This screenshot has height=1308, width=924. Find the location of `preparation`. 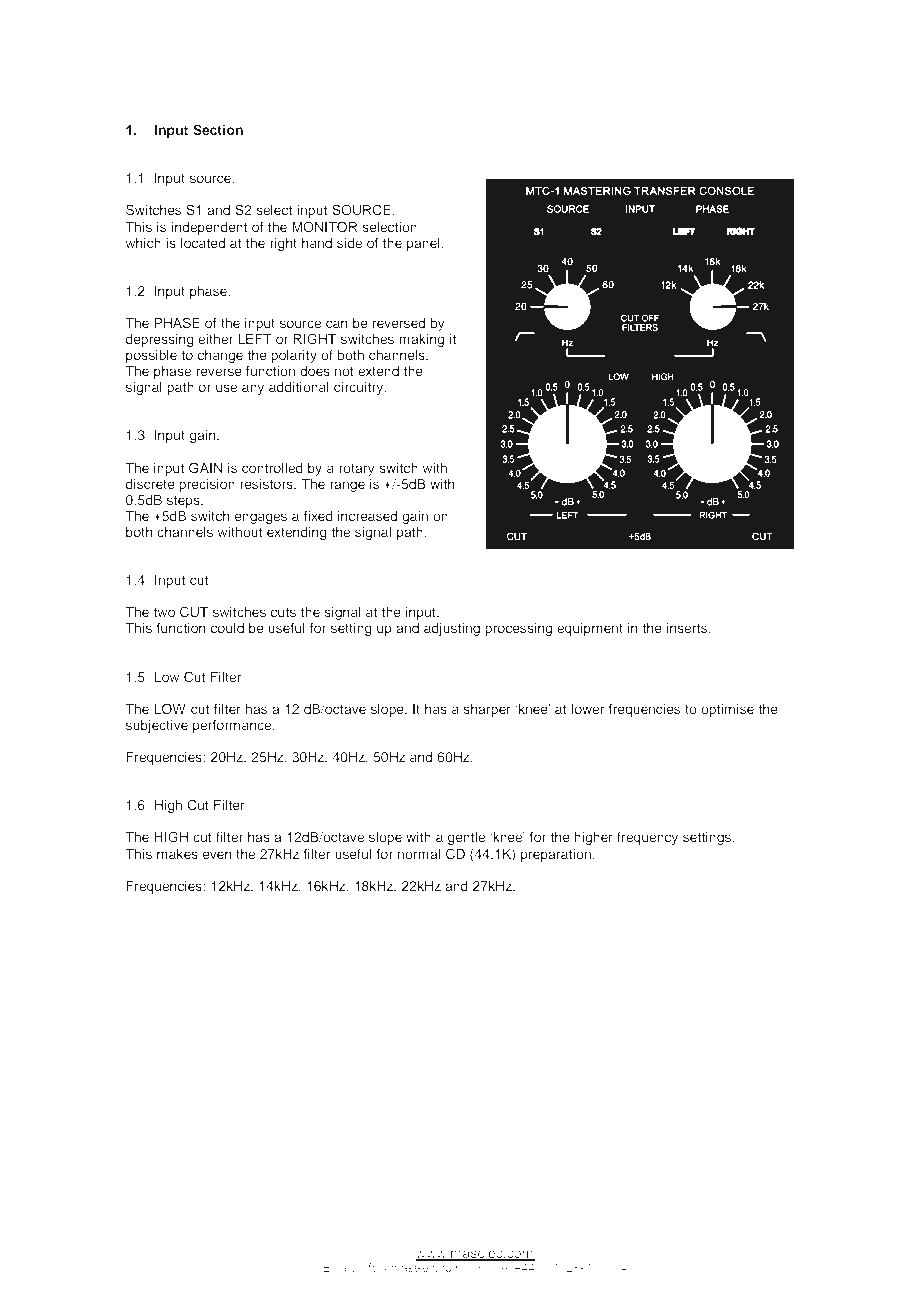

preparation is located at coordinates (556, 855).
